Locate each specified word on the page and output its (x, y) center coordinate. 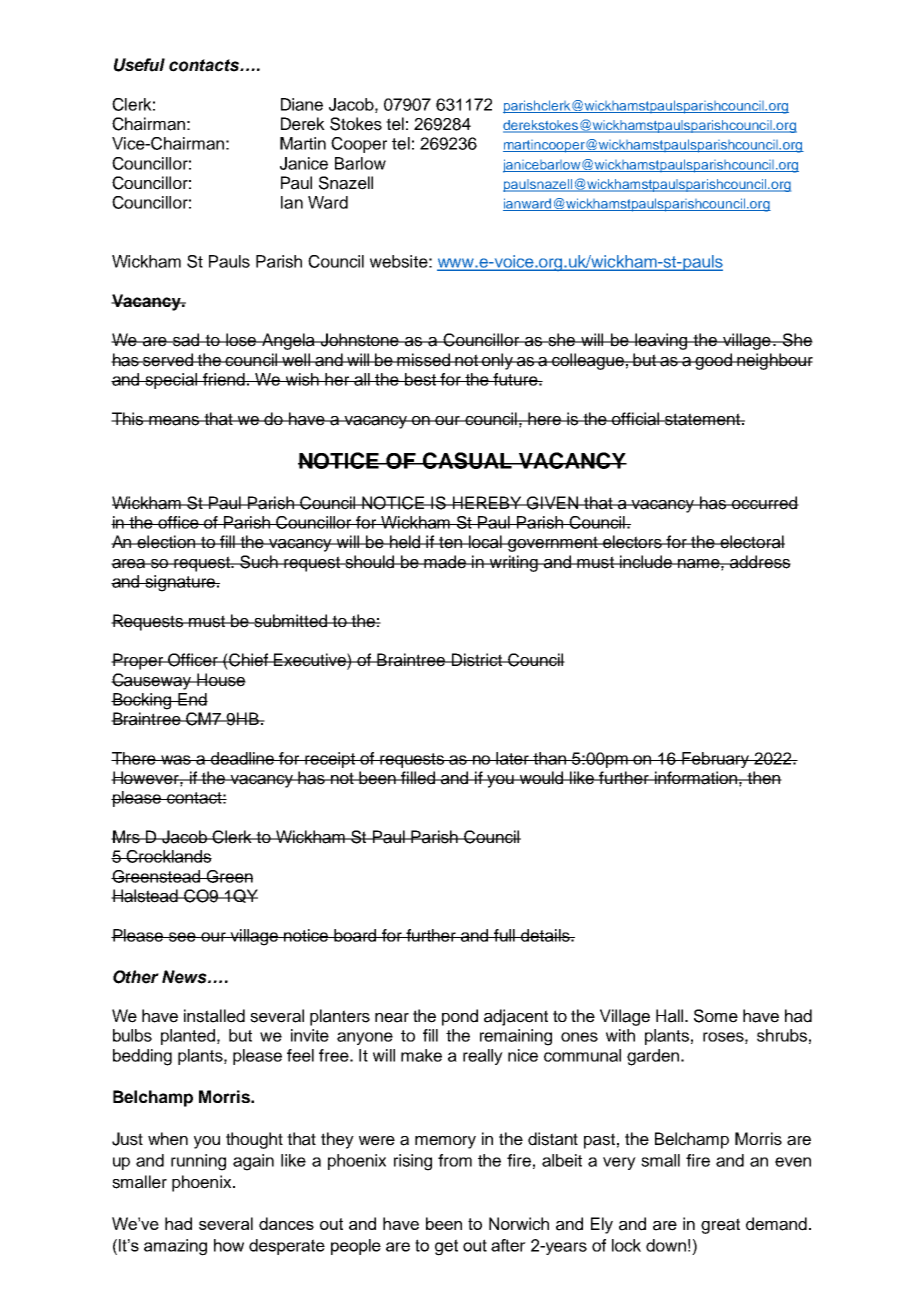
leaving (661, 341)
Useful (139, 65)
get (446, 1247)
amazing (175, 1247)
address (759, 562)
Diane (302, 104)
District (477, 660)
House (220, 680)
